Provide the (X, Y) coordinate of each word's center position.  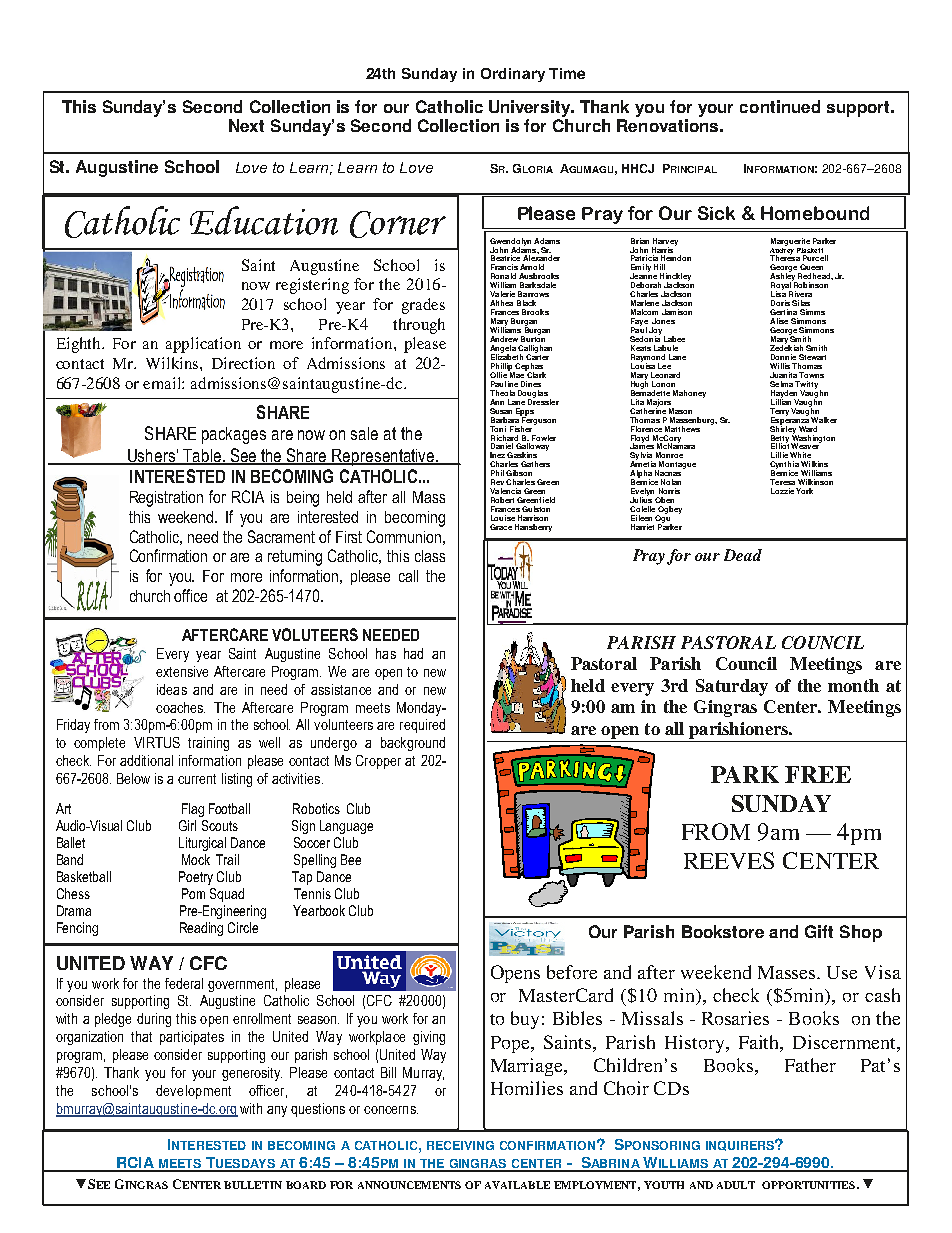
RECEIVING (460, 1145)
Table (202, 456)
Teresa (782, 482)
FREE (818, 774)
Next (246, 125)
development (193, 1092)
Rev (497, 482)
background (413, 744)
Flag (193, 810)
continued (780, 106)
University (531, 108)
